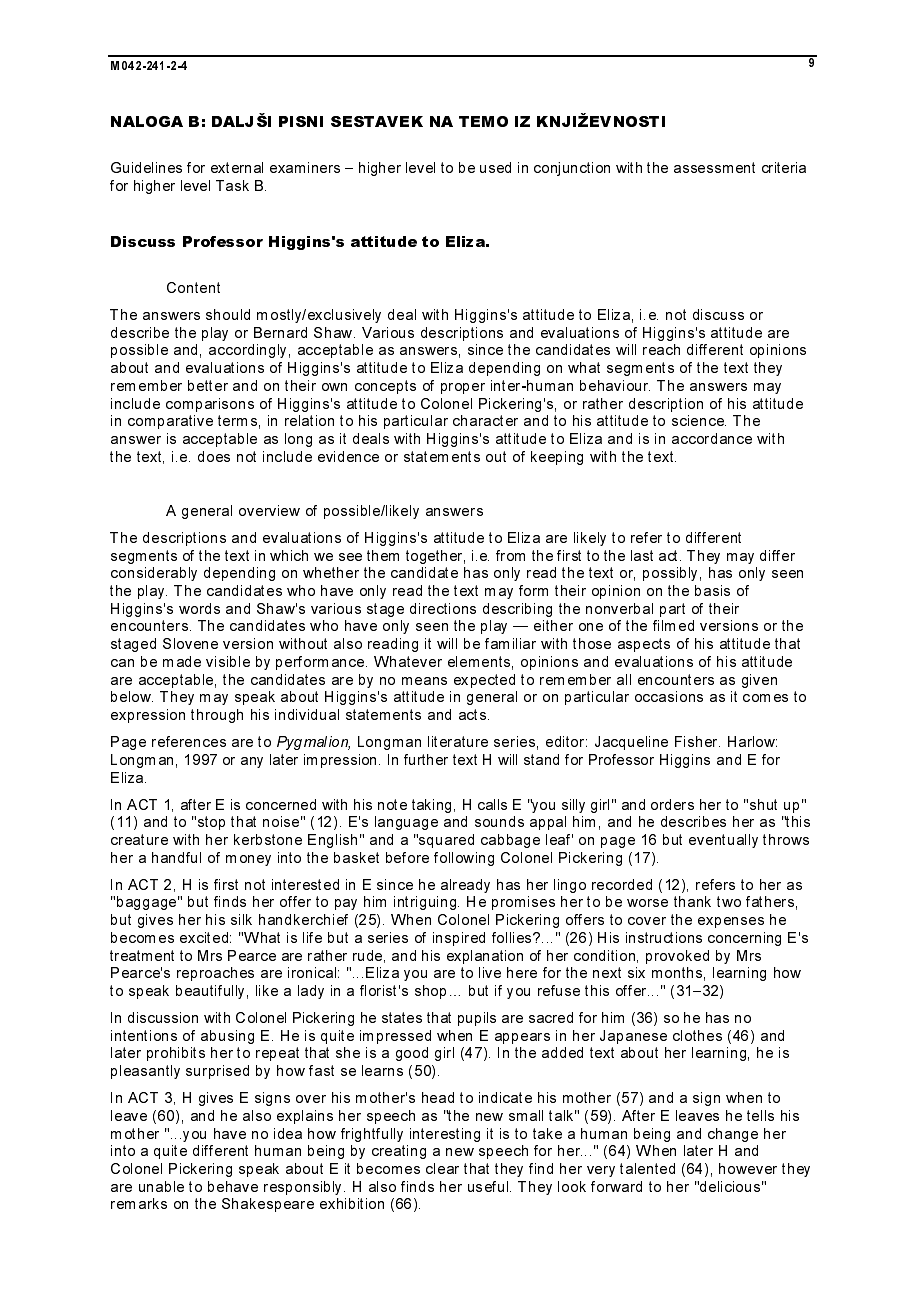 This screenshot has width=924, height=1308. What do you see at coordinates (214, 456) in the screenshot?
I see `does` at bounding box center [214, 456].
